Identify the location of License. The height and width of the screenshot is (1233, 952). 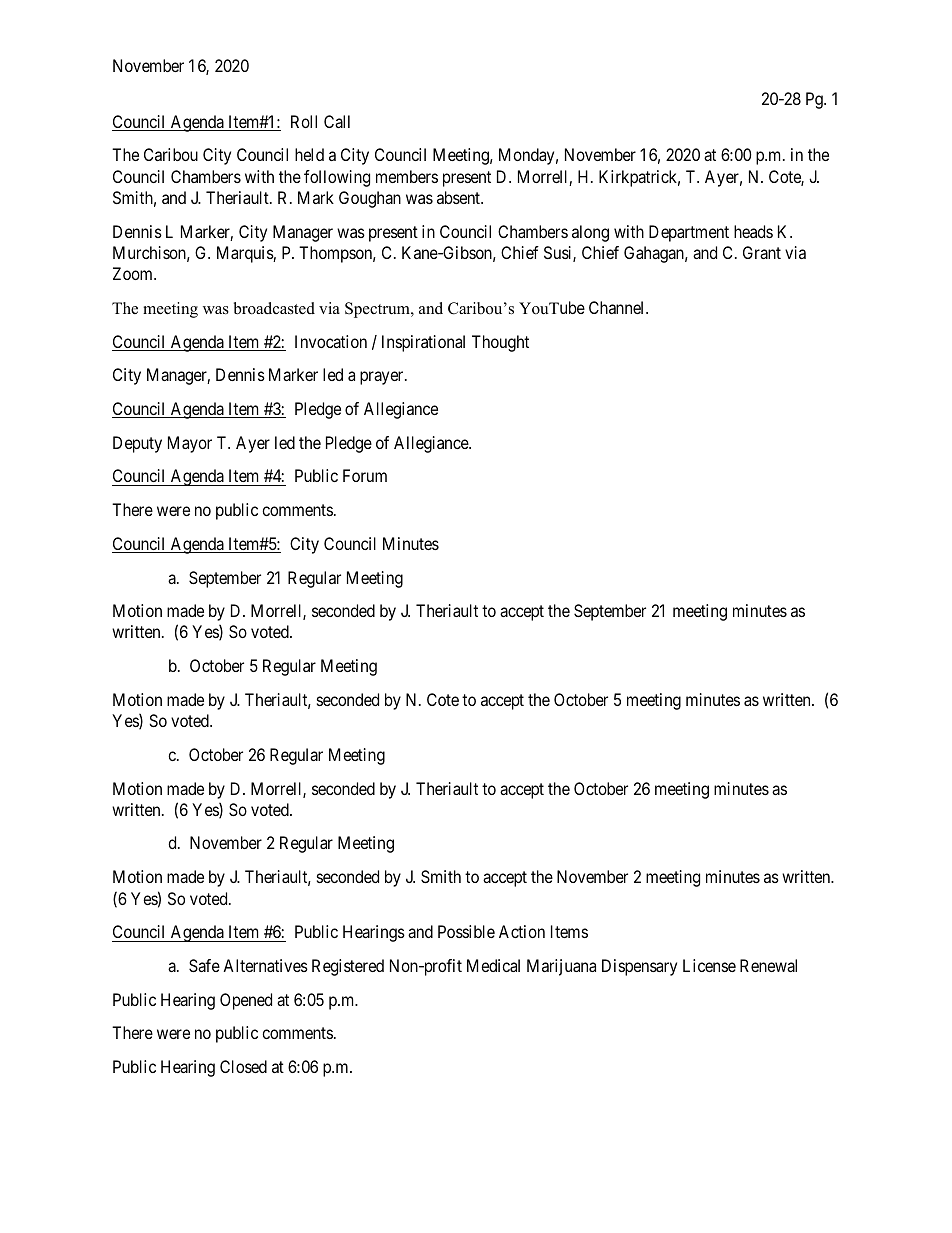
(709, 965).
